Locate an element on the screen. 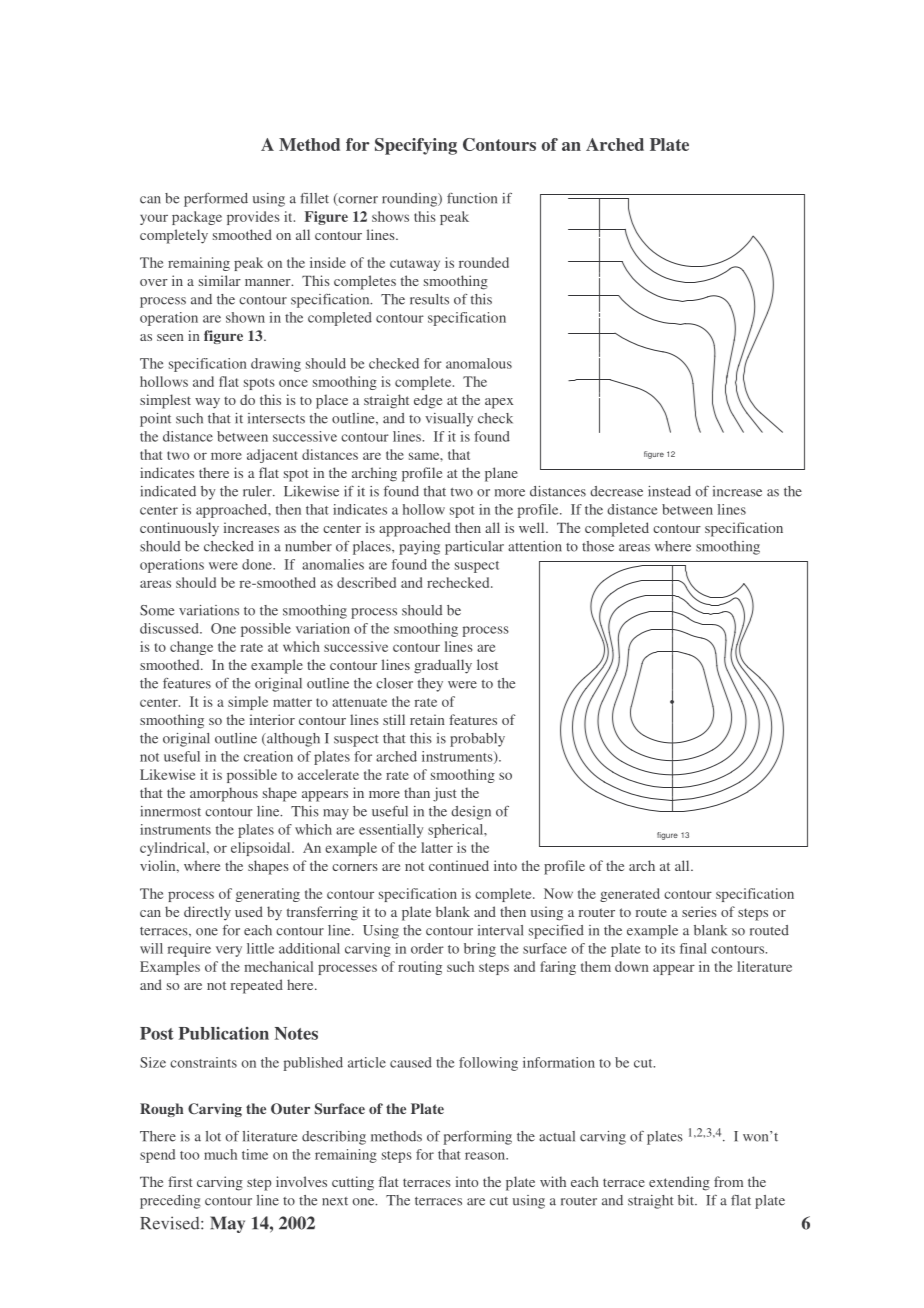  much is located at coordinates (220, 1154).
